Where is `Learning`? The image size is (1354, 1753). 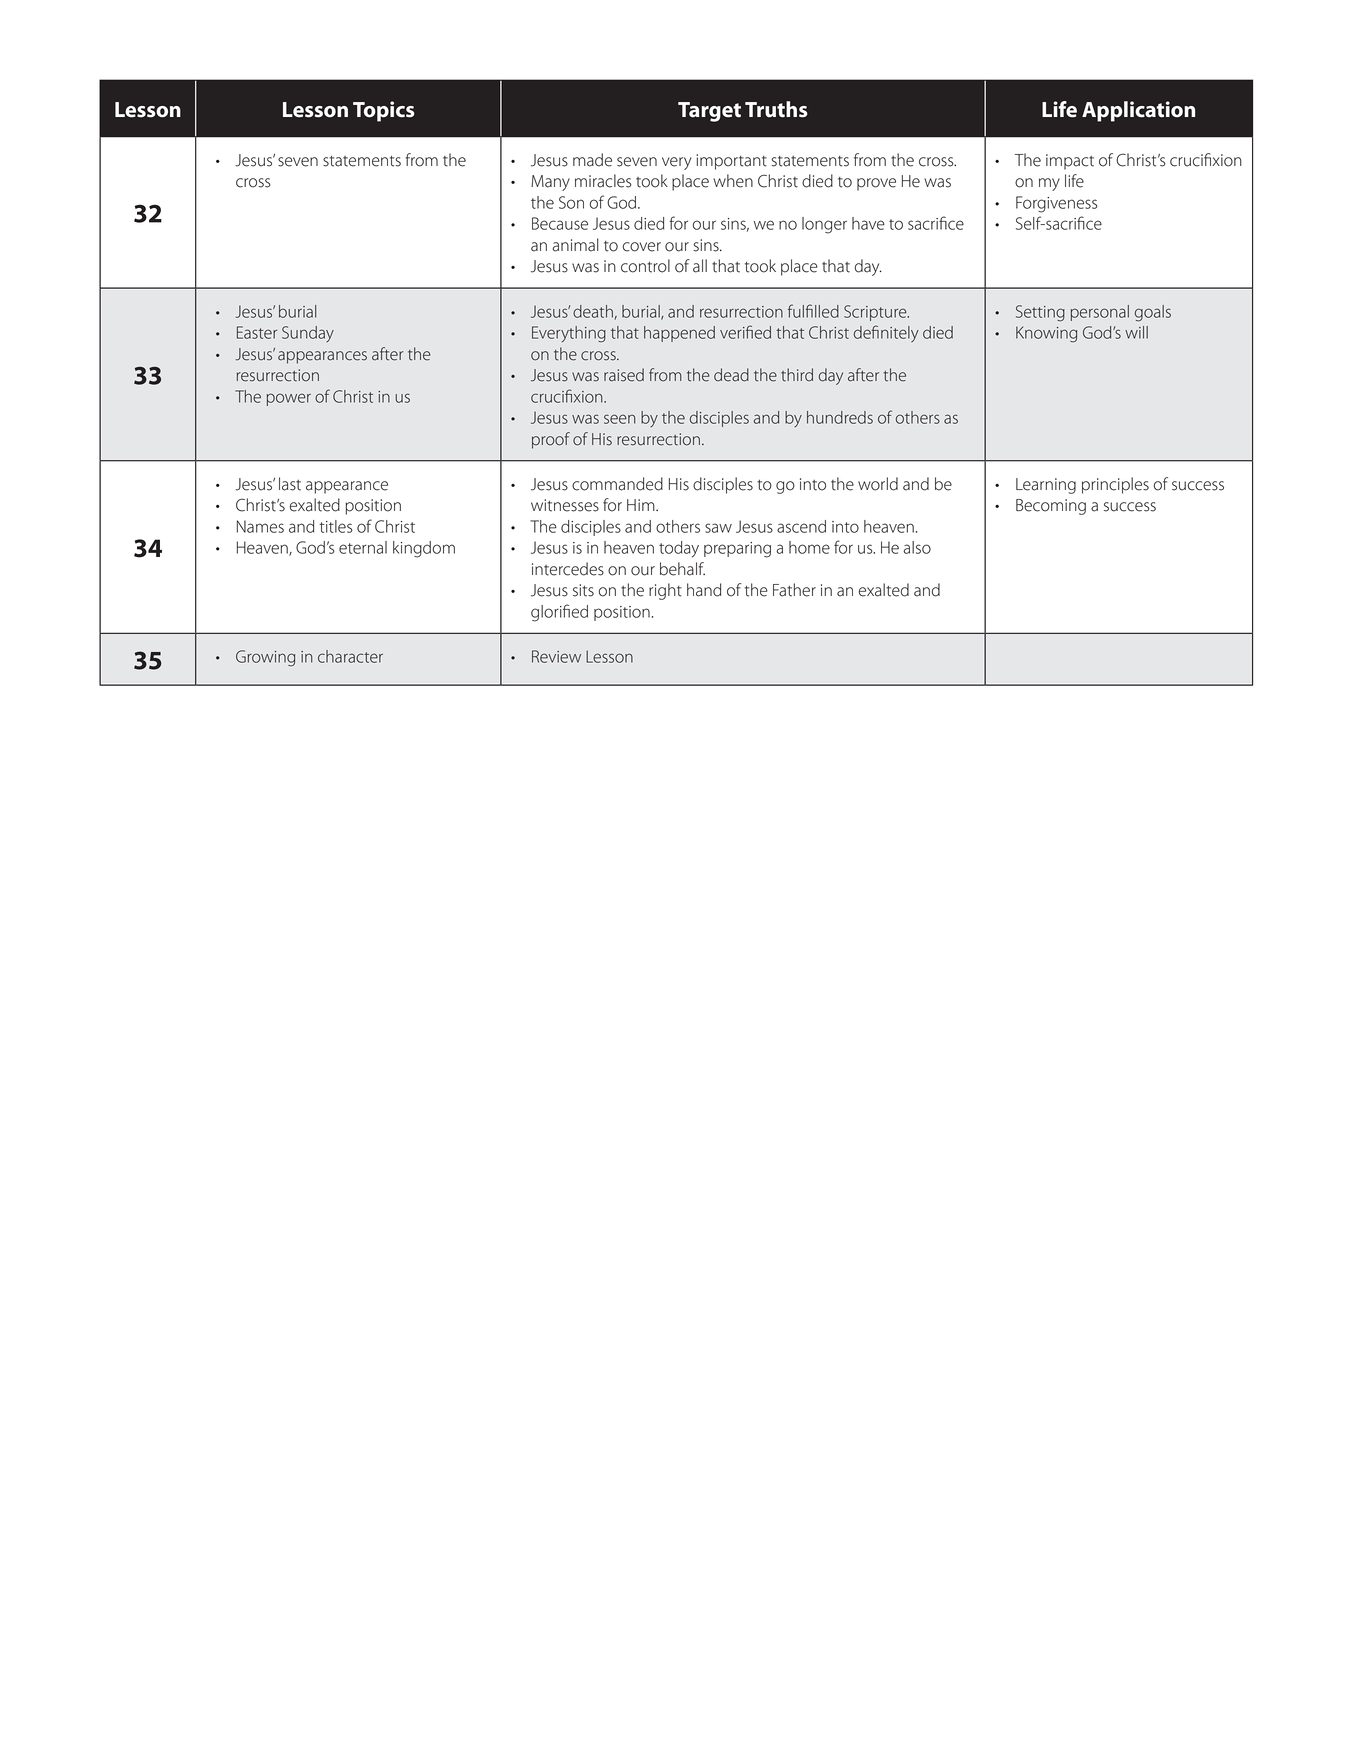
Learning is located at coordinates (1046, 486).
